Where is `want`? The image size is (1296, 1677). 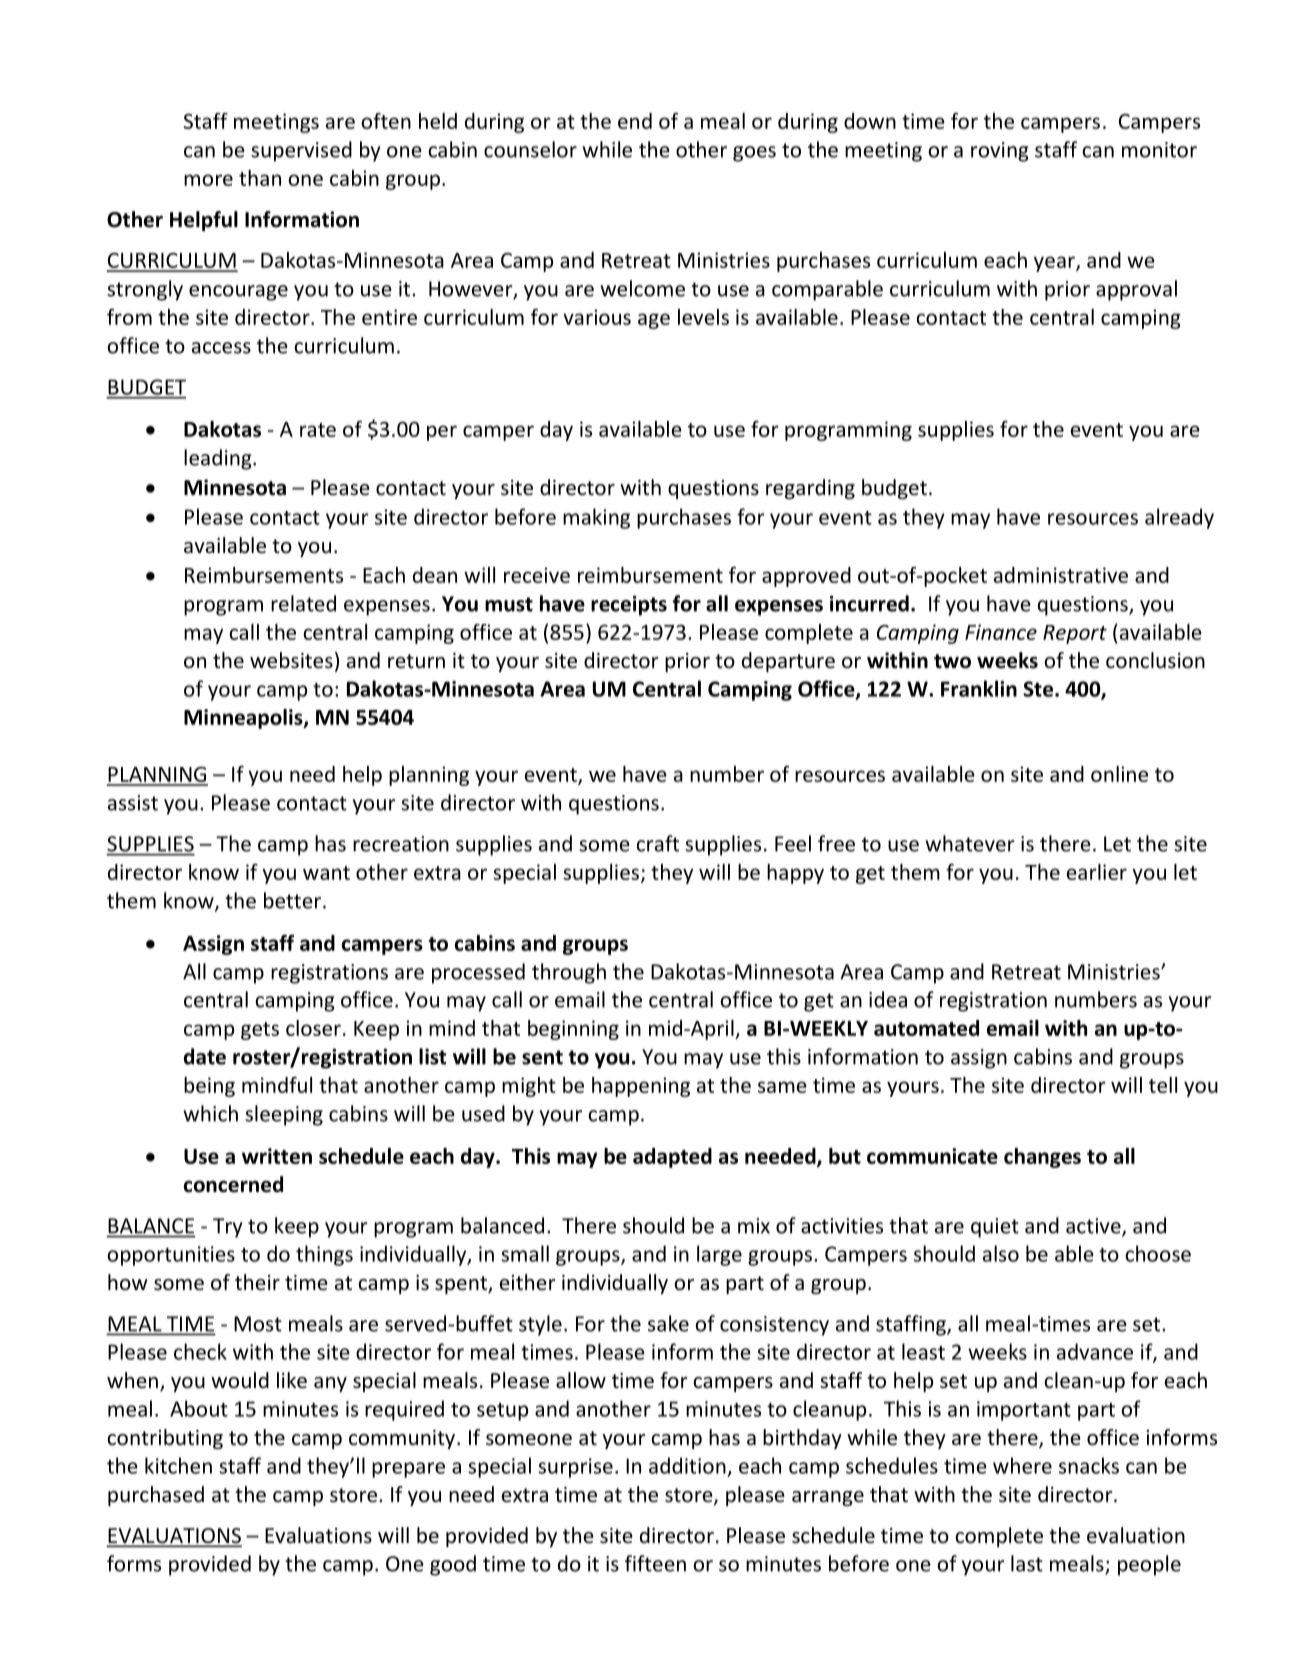
want is located at coordinates (326, 873).
